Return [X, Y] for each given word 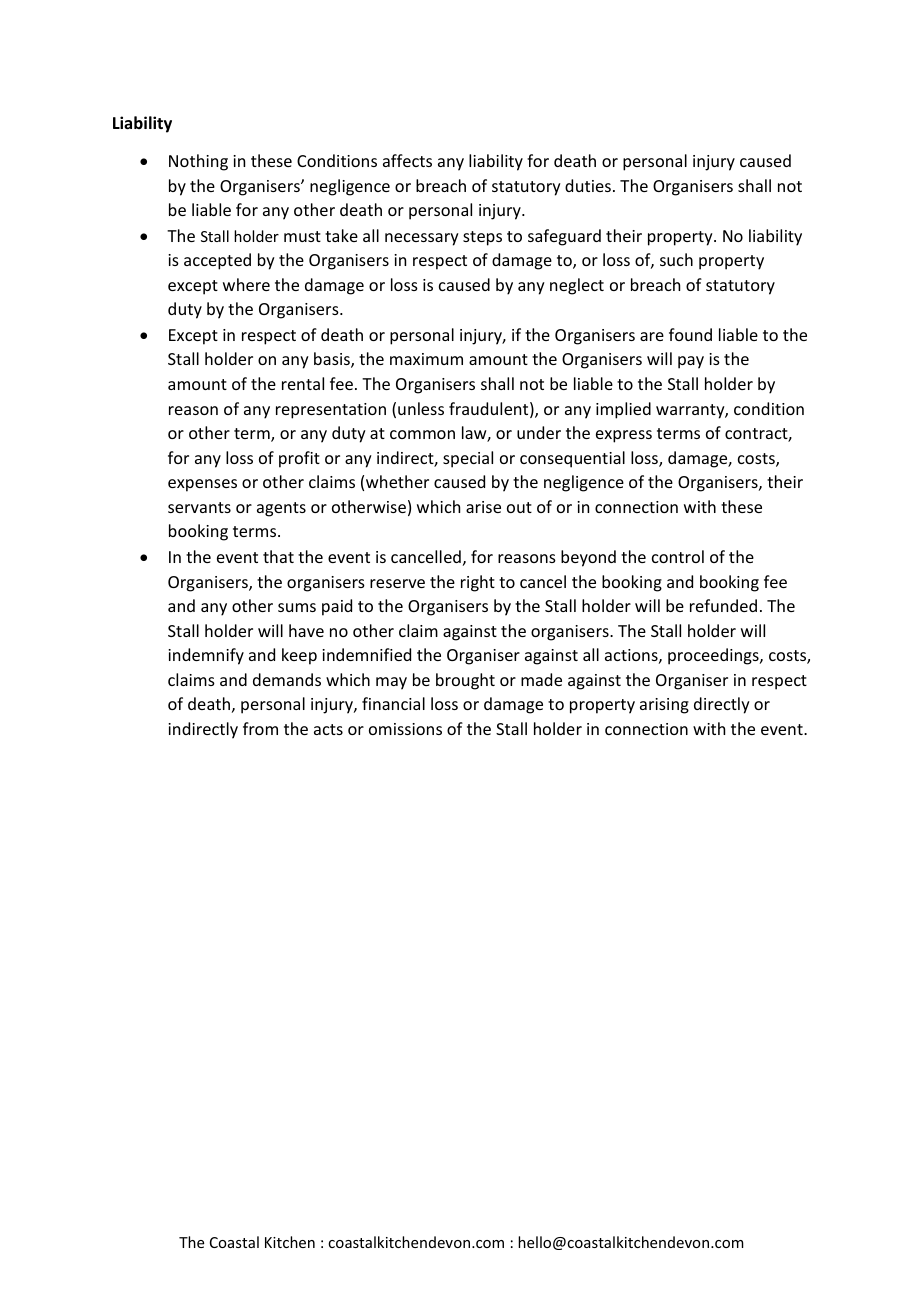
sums [297, 607]
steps [482, 238]
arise [483, 507]
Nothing [198, 162]
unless [421, 408]
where [246, 284]
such [676, 259]
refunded [723, 605]
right [478, 583]
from [260, 728]
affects [407, 160]
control [678, 556]
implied [623, 410]
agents [281, 509]
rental [303, 383]
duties [588, 185]
